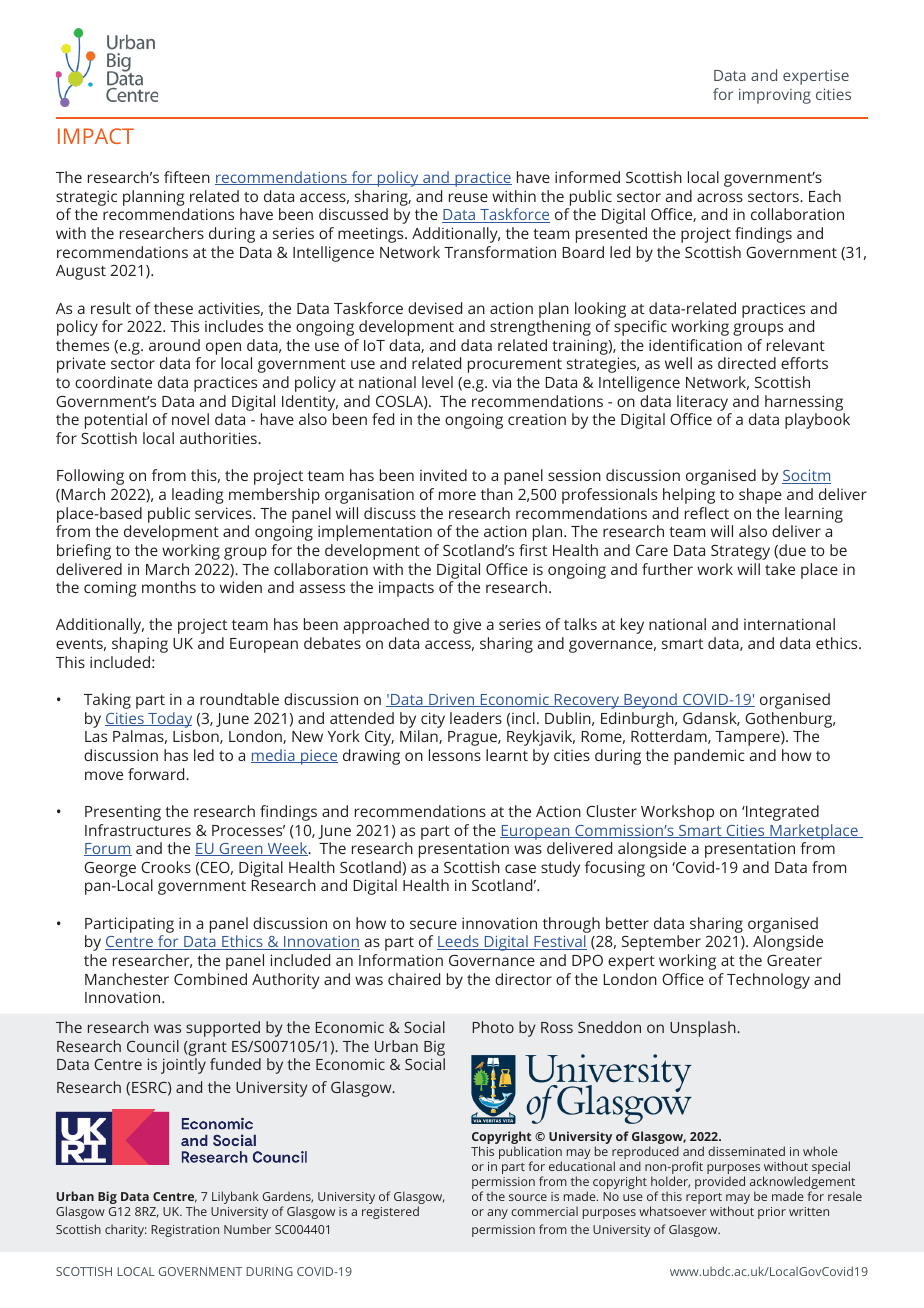 The height and width of the screenshot is (1308, 924). Describe the element at coordinates (468, 197) in the screenshot. I see `reuse` at that location.
